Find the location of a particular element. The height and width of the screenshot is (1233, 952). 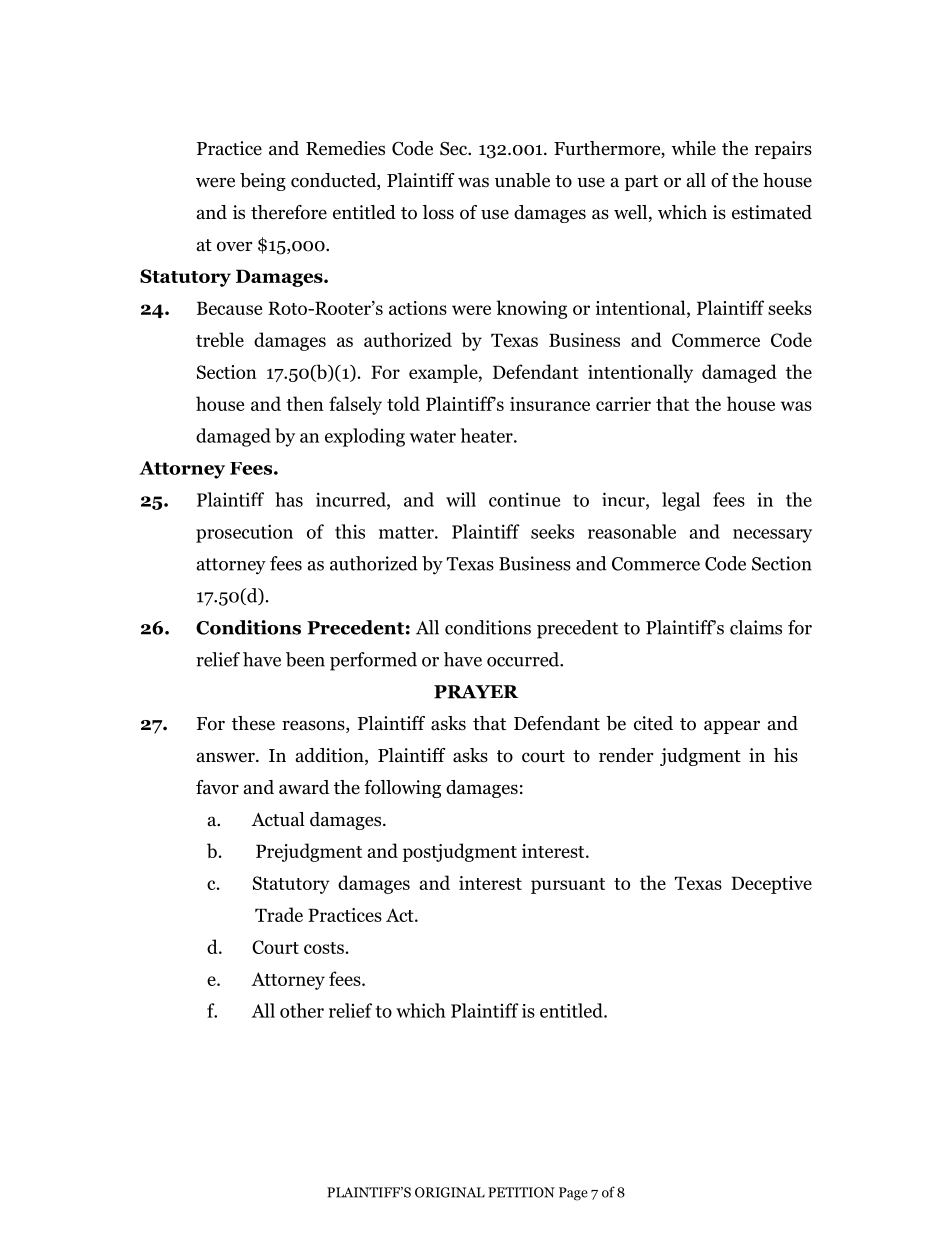

appear is located at coordinates (732, 727).
